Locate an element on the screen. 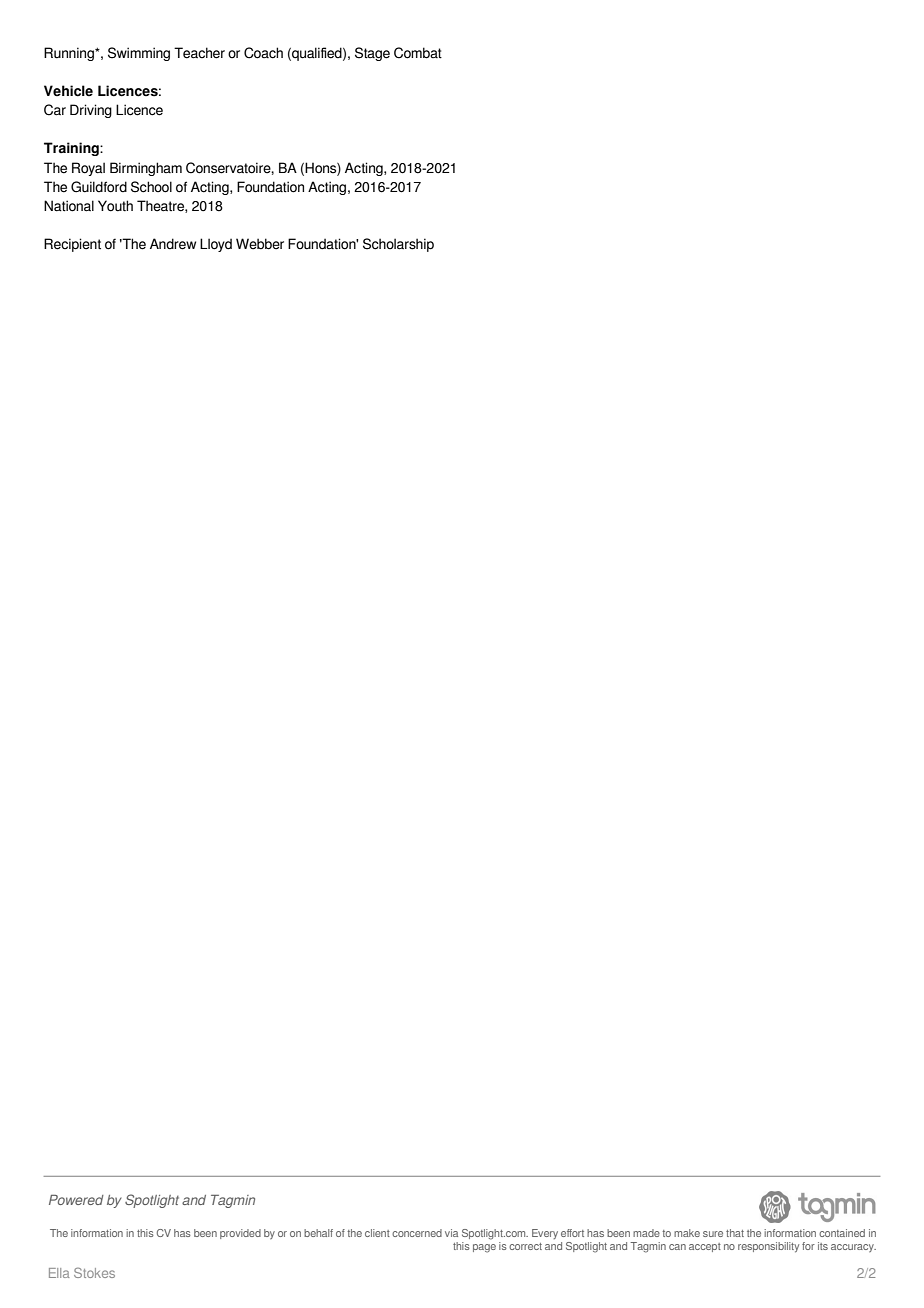  Scholarship is located at coordinates (398, 245).
